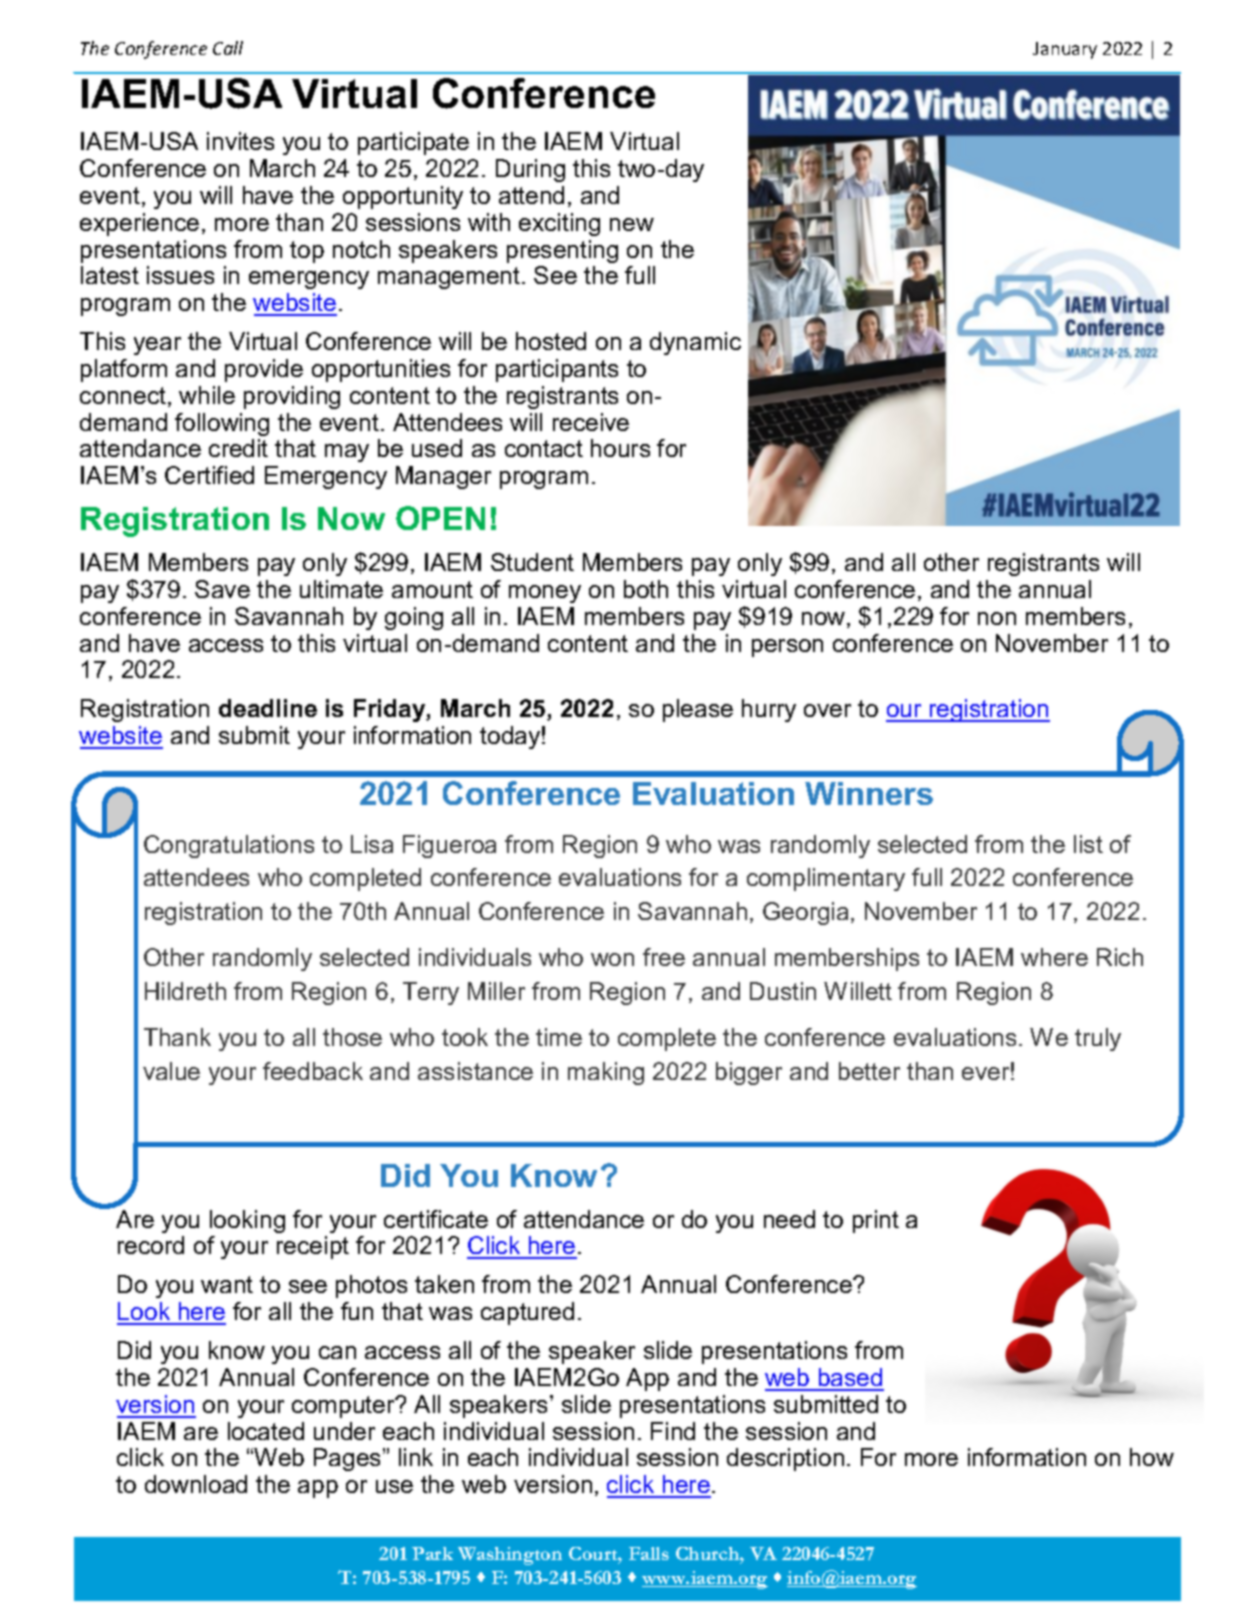 Image resolution: width=1255 pixels, height=1624 pixels. I want to click on Rich, so click(1120, 957).
